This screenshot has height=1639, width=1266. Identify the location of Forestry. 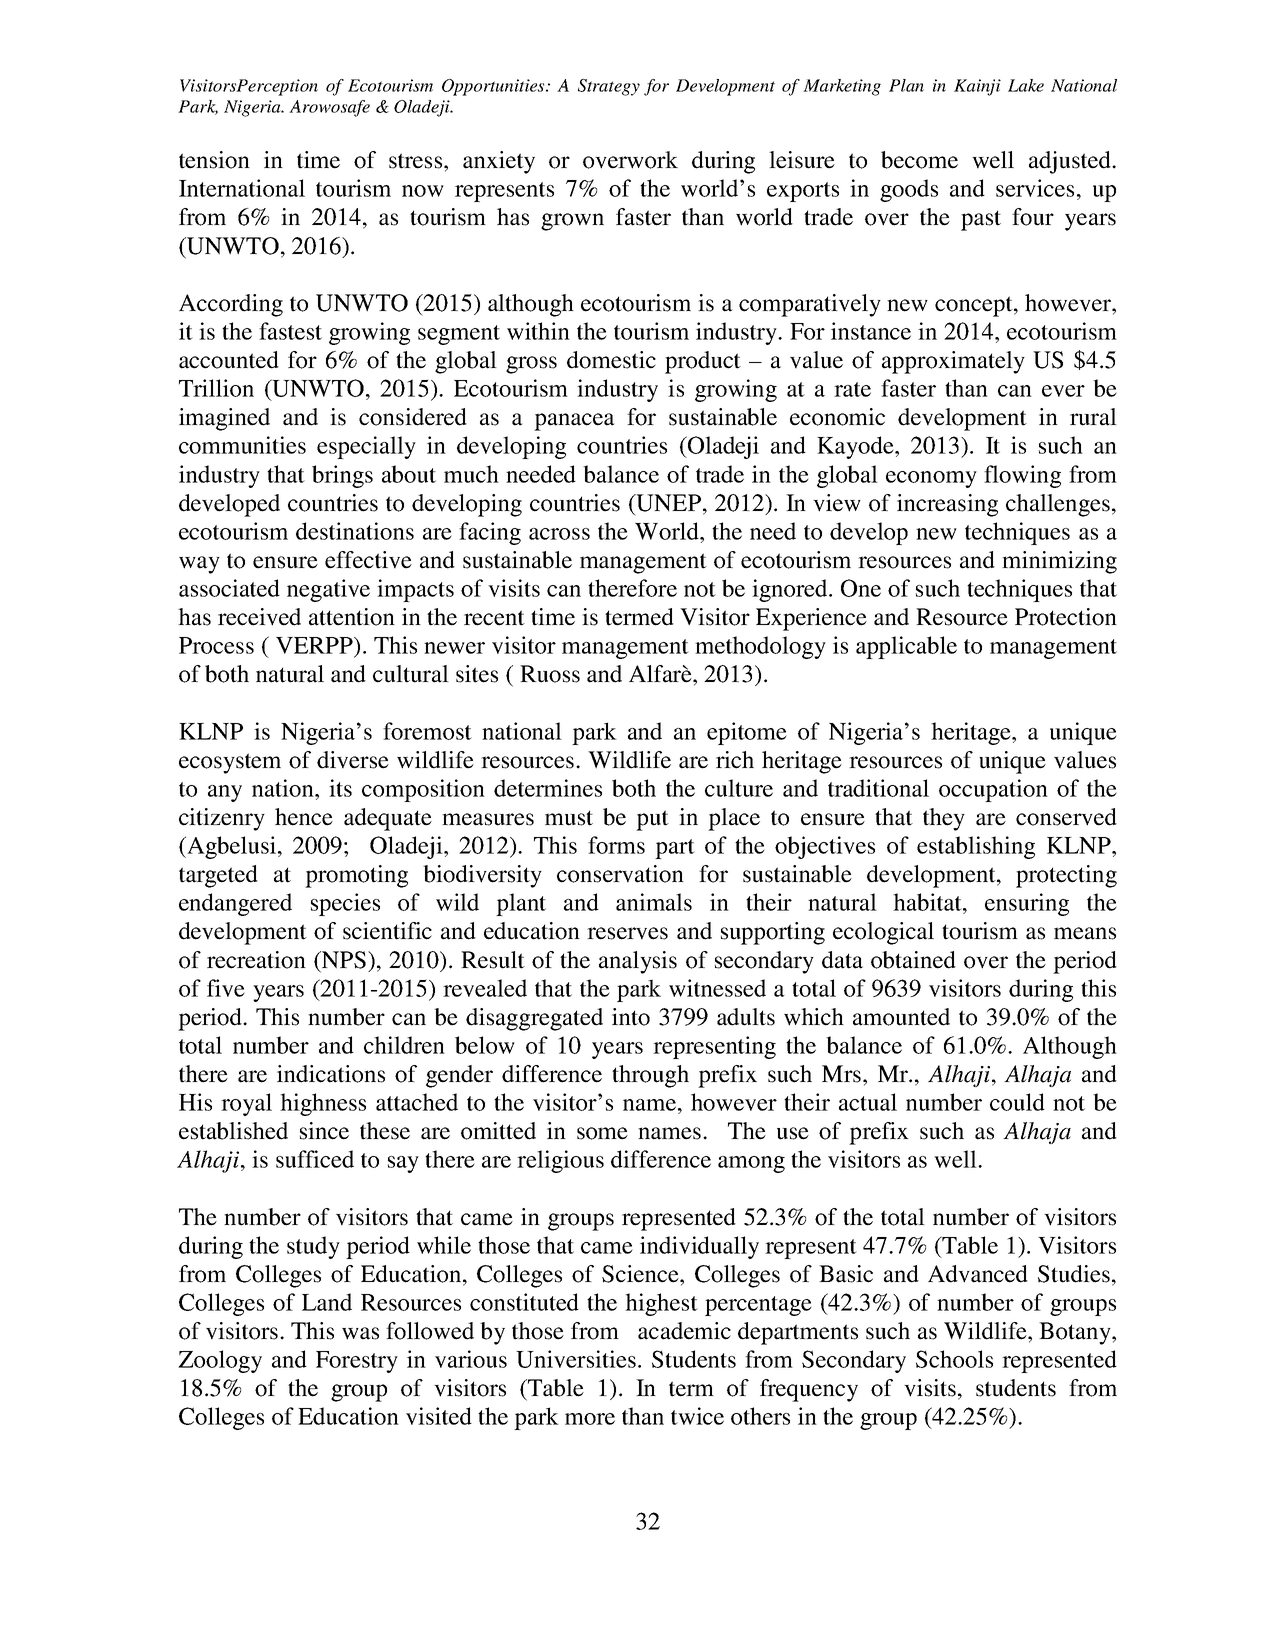
(357, 1362).
